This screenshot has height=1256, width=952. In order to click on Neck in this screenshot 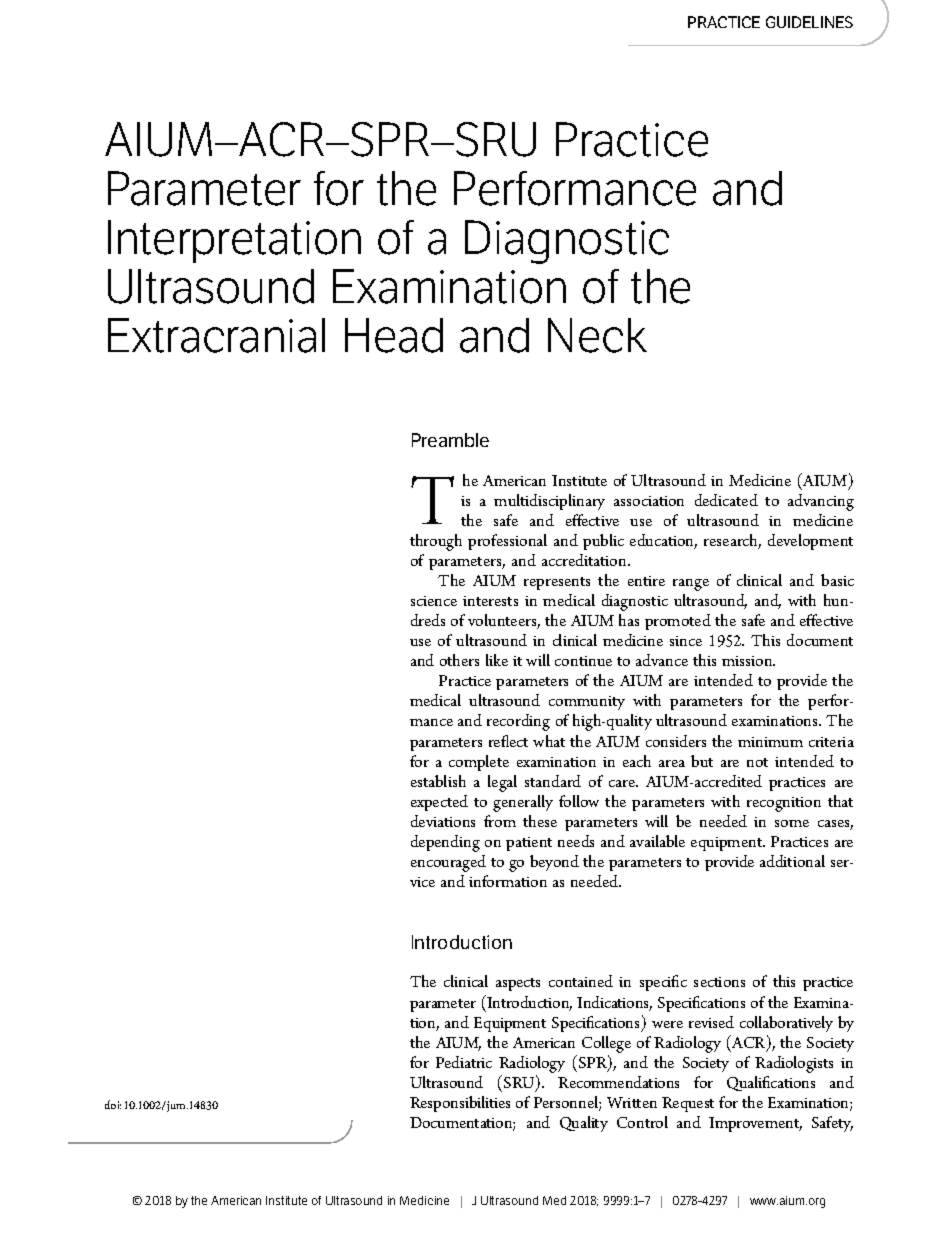, I will do `click(597, 335)`.
